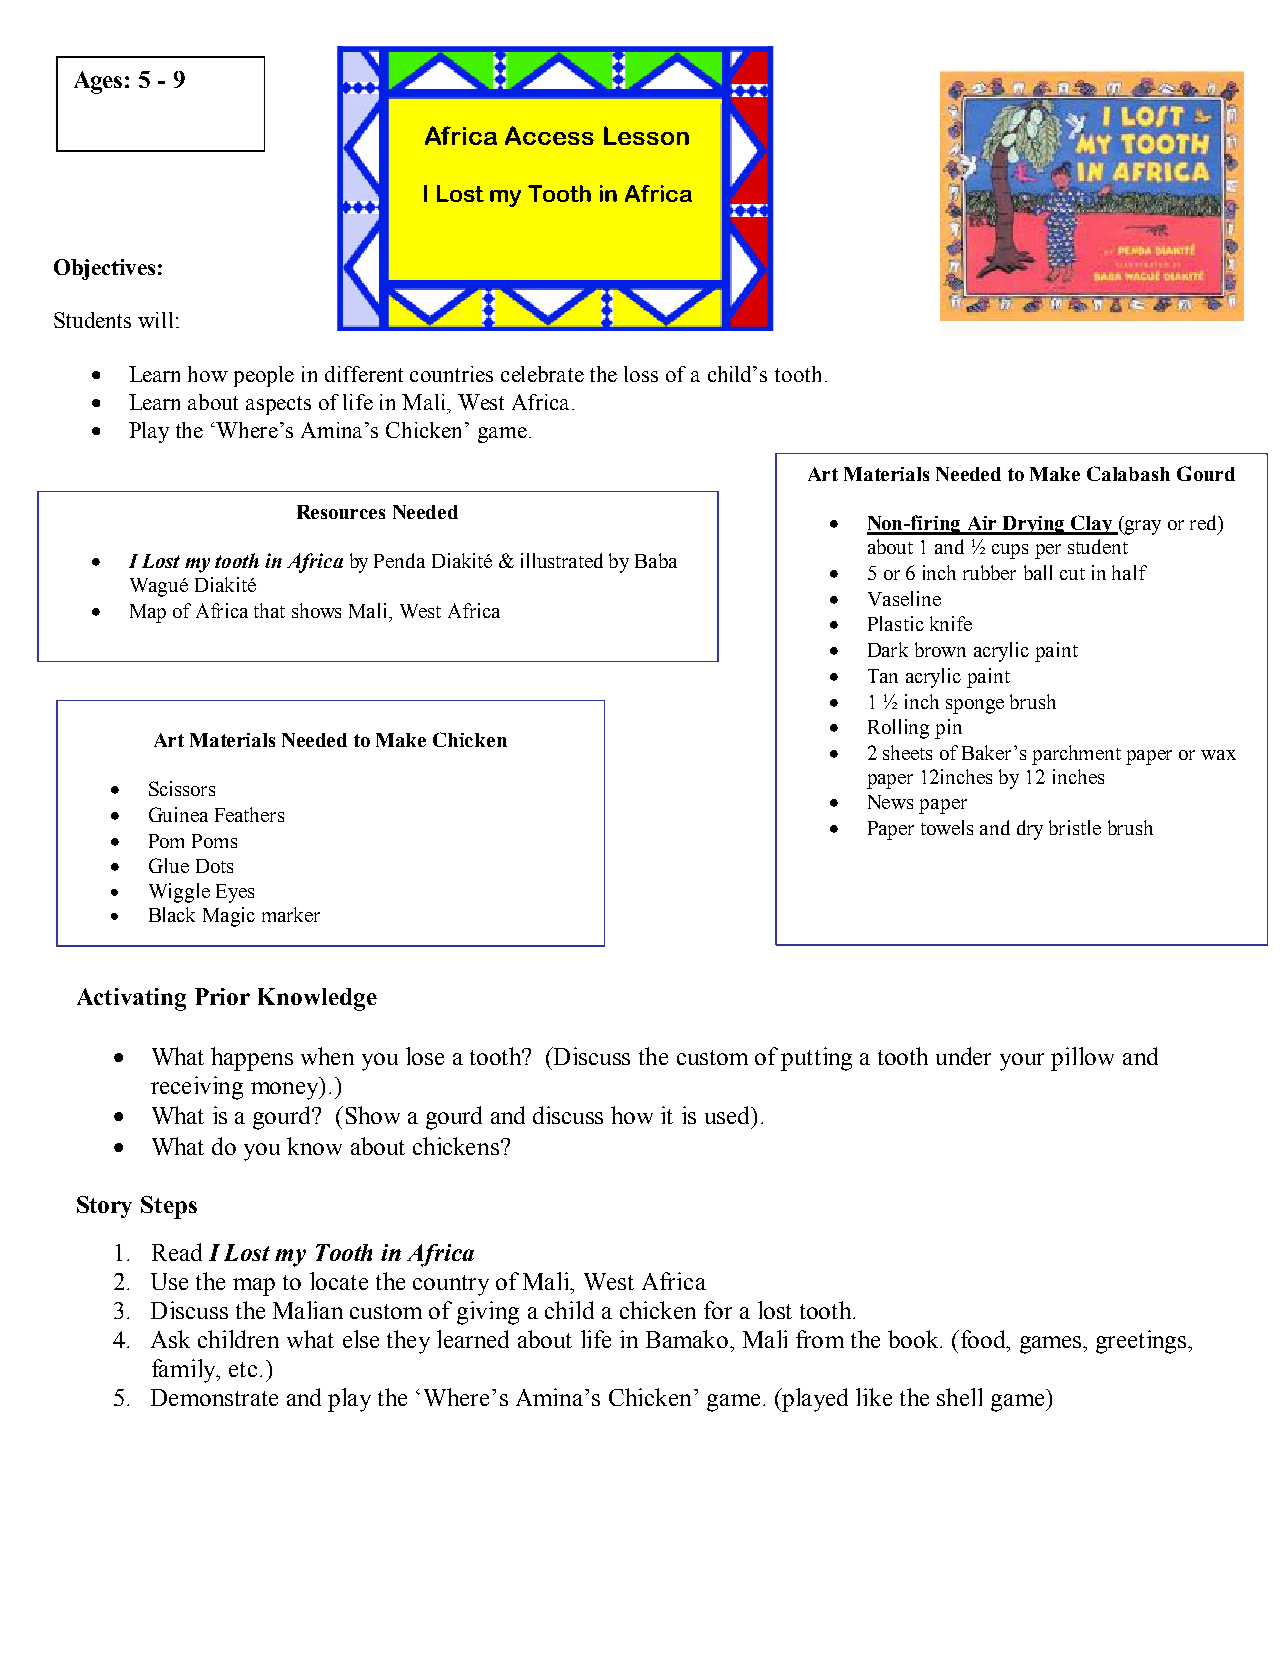 This image has height=1663, width=1285. Describe the element at coordinates (197, 1088) in the image. I see `receiving` at that location.
